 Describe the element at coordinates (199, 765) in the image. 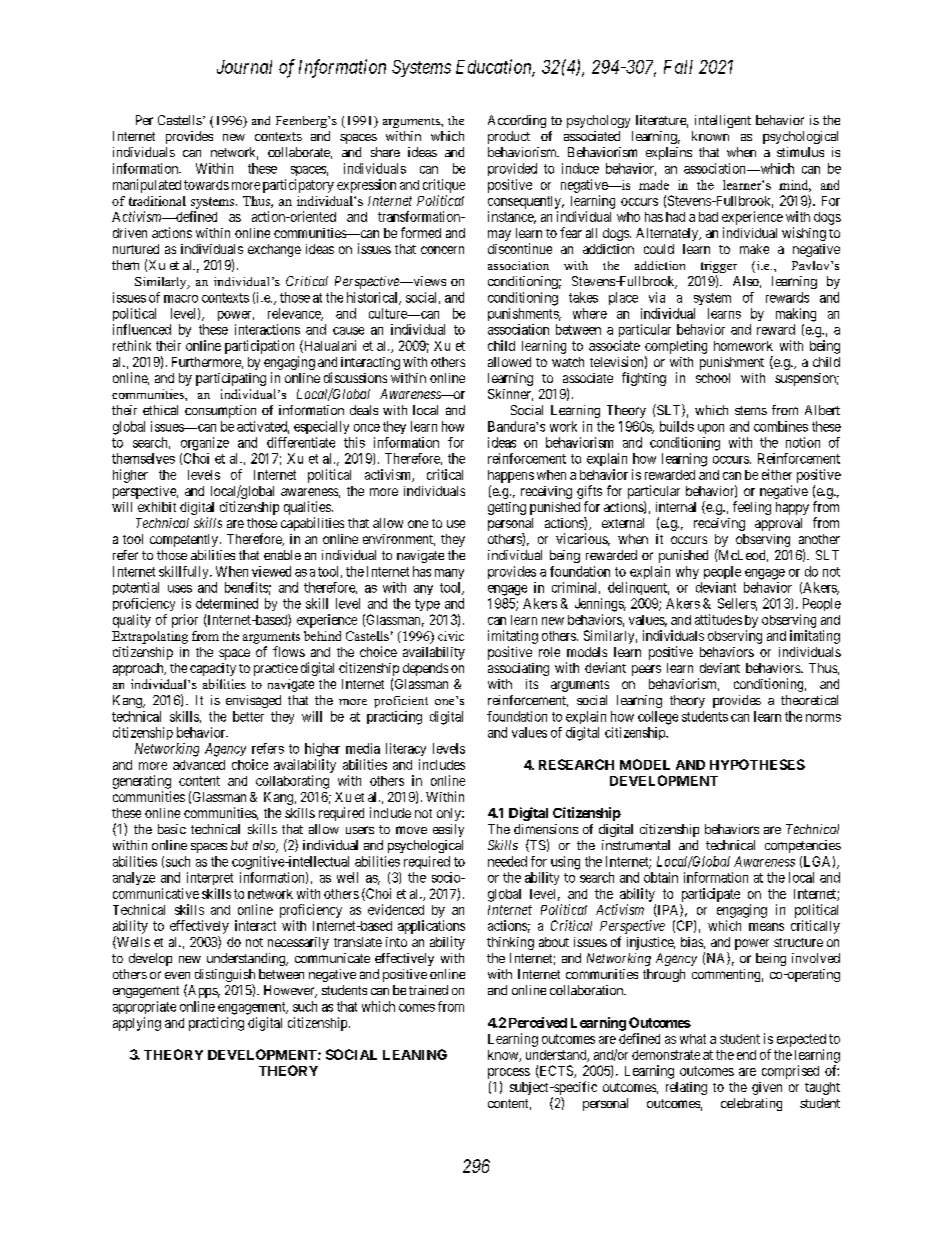

I see `advanced` at that location.
